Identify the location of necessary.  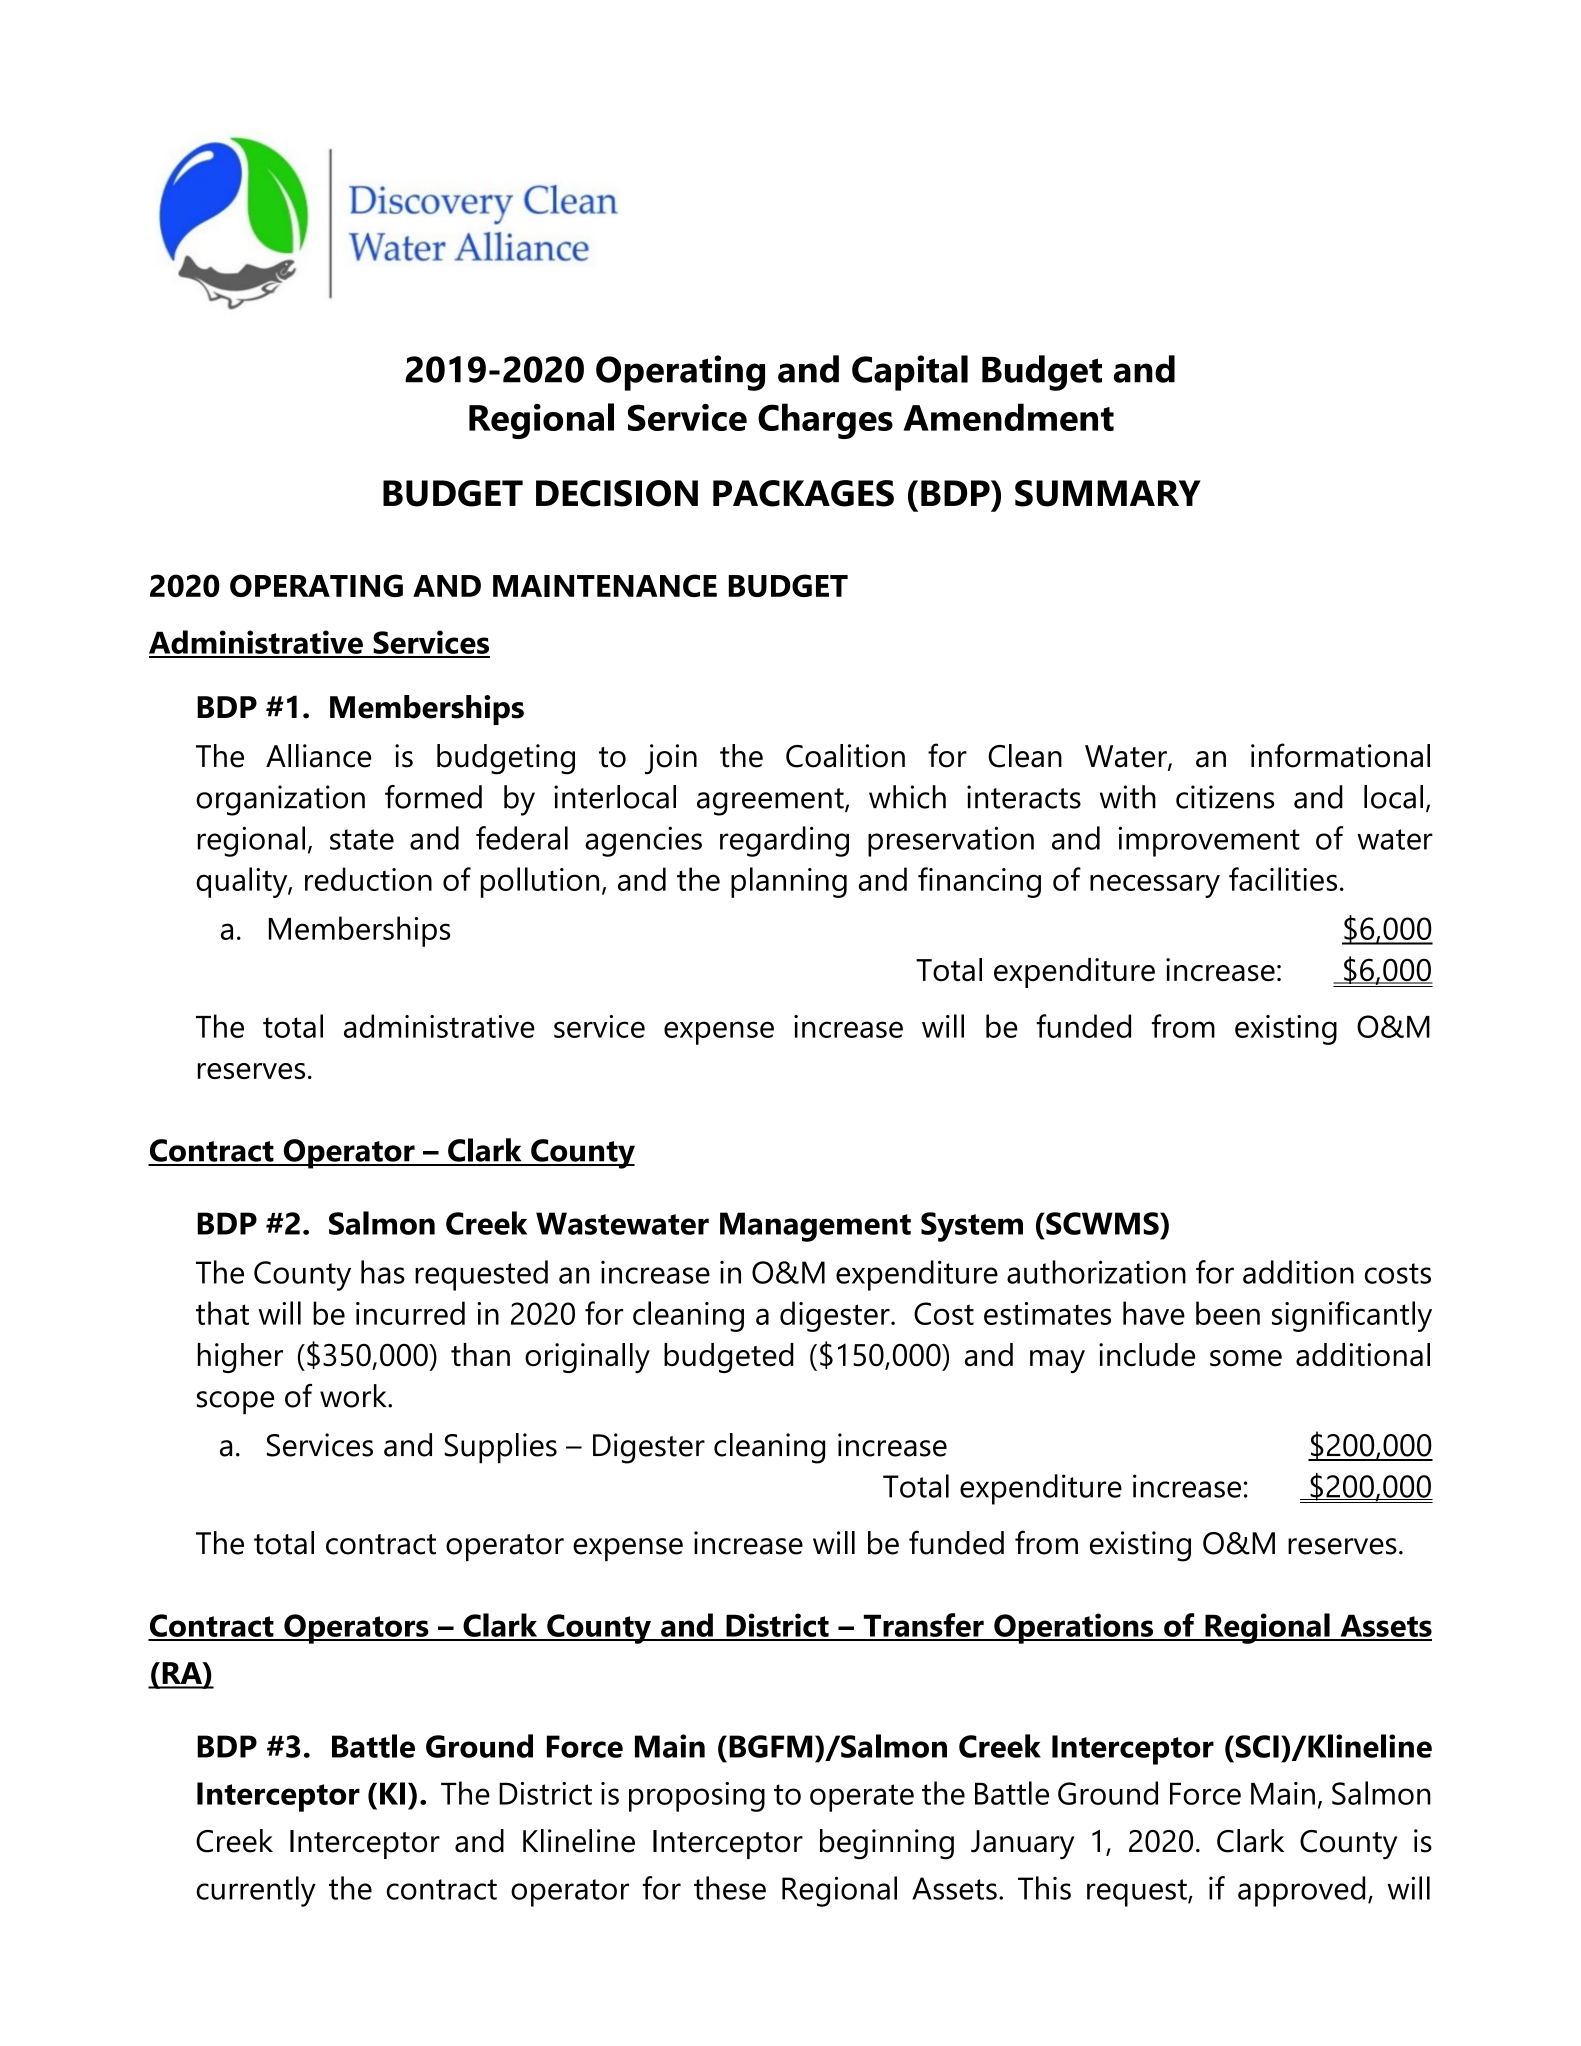
(1155, 886).
